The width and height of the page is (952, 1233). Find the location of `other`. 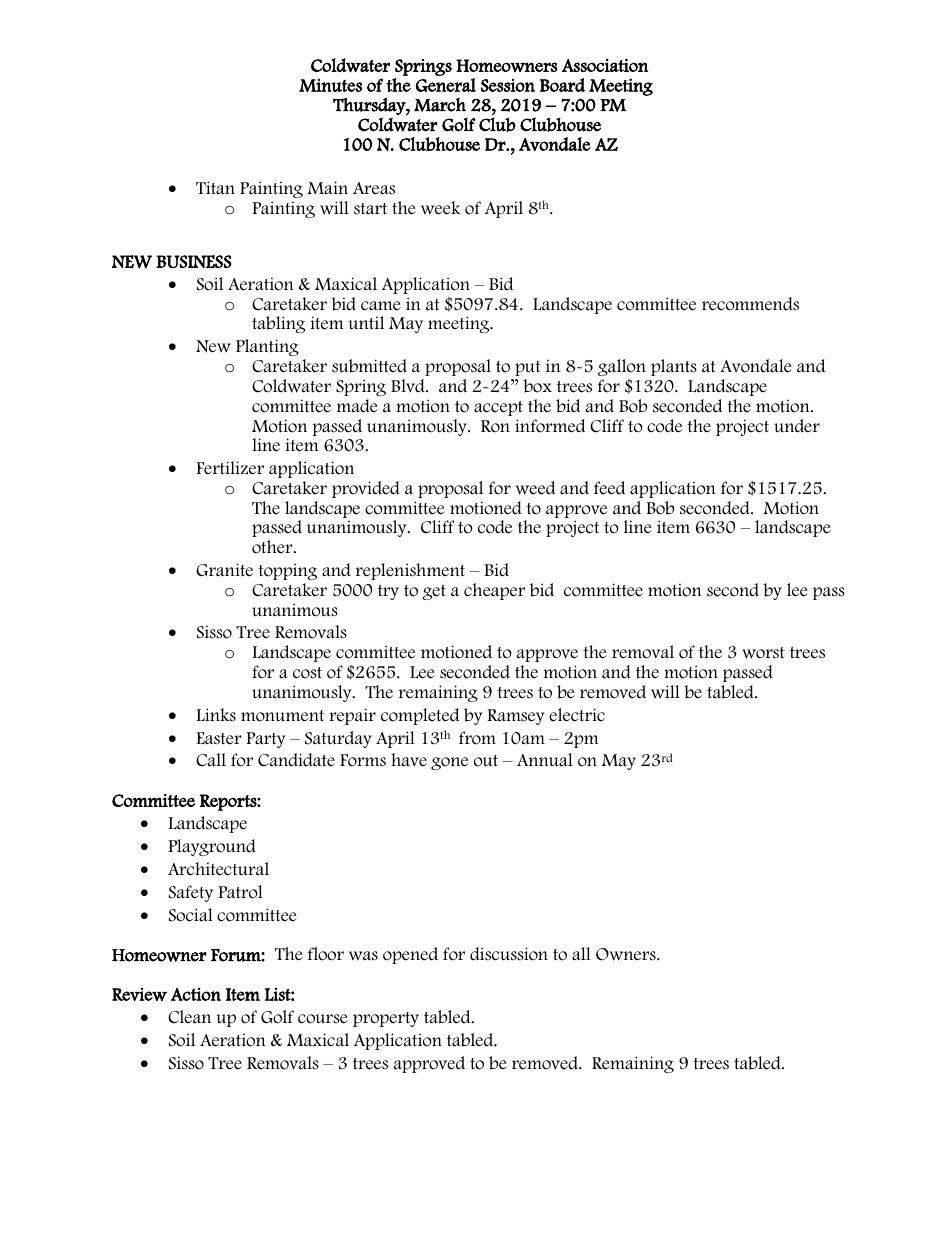

other is located at coordinates (273, 547).
